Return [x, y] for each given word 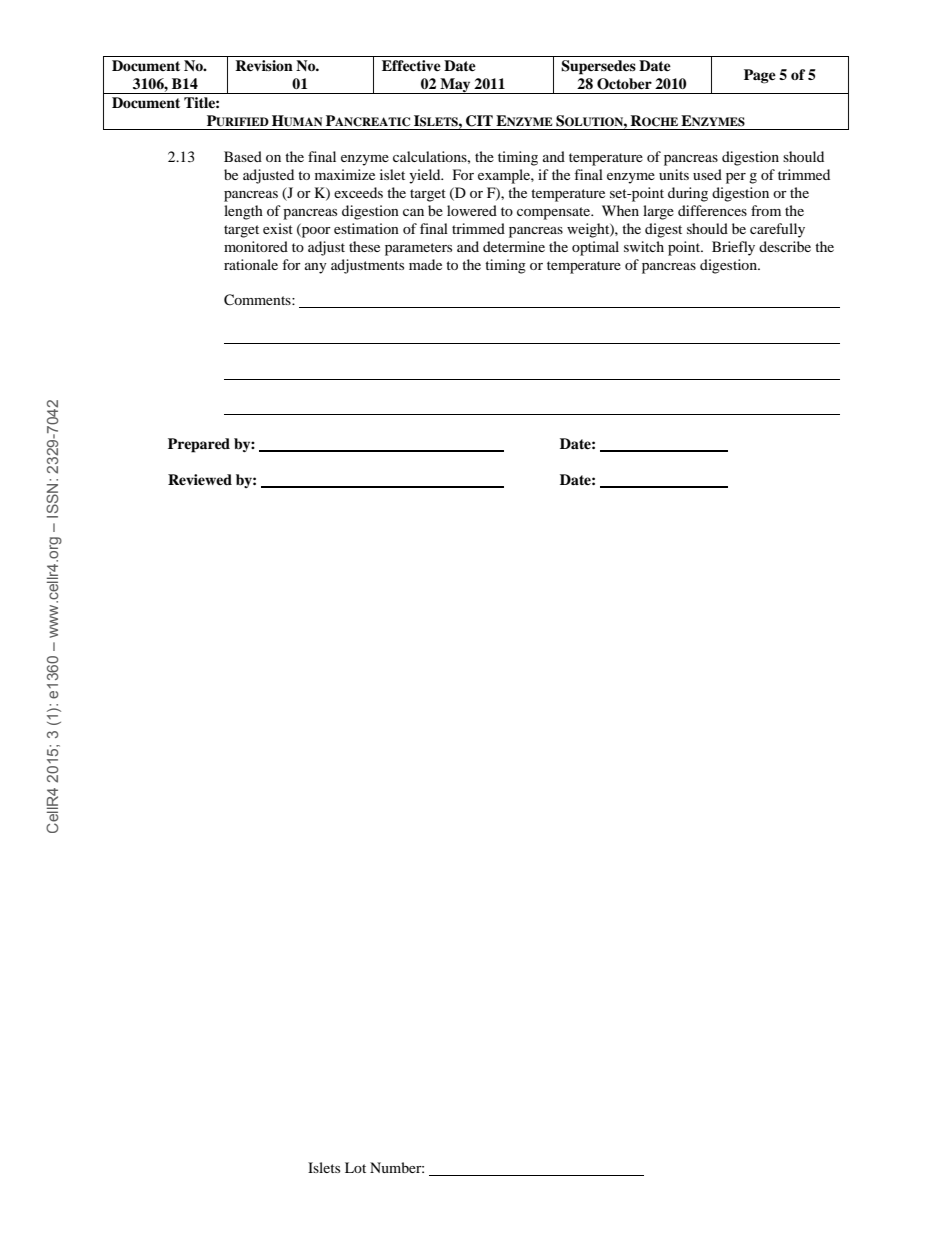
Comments [258, 300]
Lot [355, 1167]
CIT [479, 121]
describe [785, 246]
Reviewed [200, 479]
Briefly [733, 248]
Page [760, 76]
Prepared [199, 445]
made [425, 264]
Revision [264, 65]
